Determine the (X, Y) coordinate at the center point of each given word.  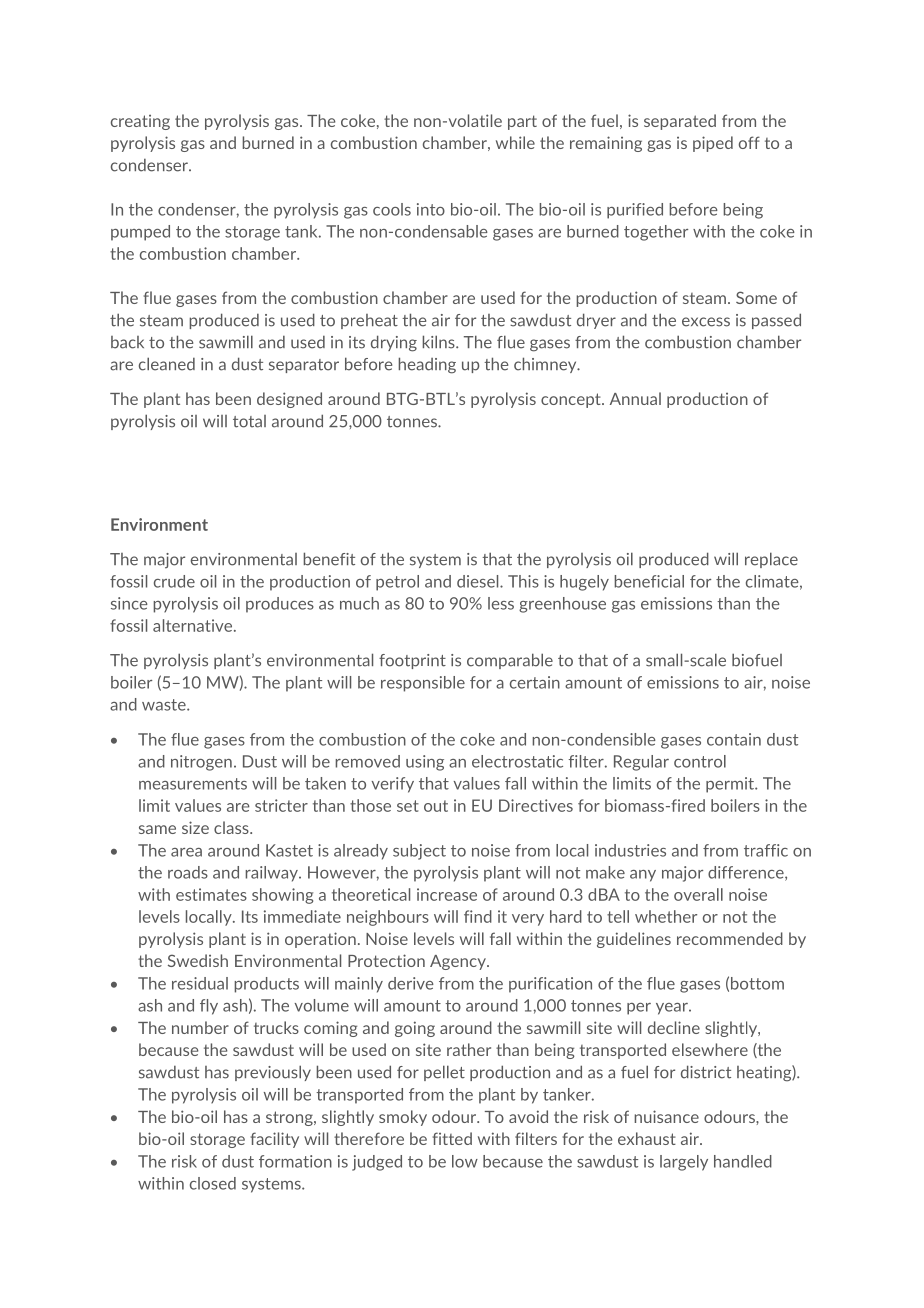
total (249, 421)
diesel (479, 581)
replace (771, 560)
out (436, 806)
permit (731, 785)
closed (213, 1183)
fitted (452, 1138)
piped (713, 144)
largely (684, 1163)
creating (140, 122)
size (195, 827)
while (515, 142)
